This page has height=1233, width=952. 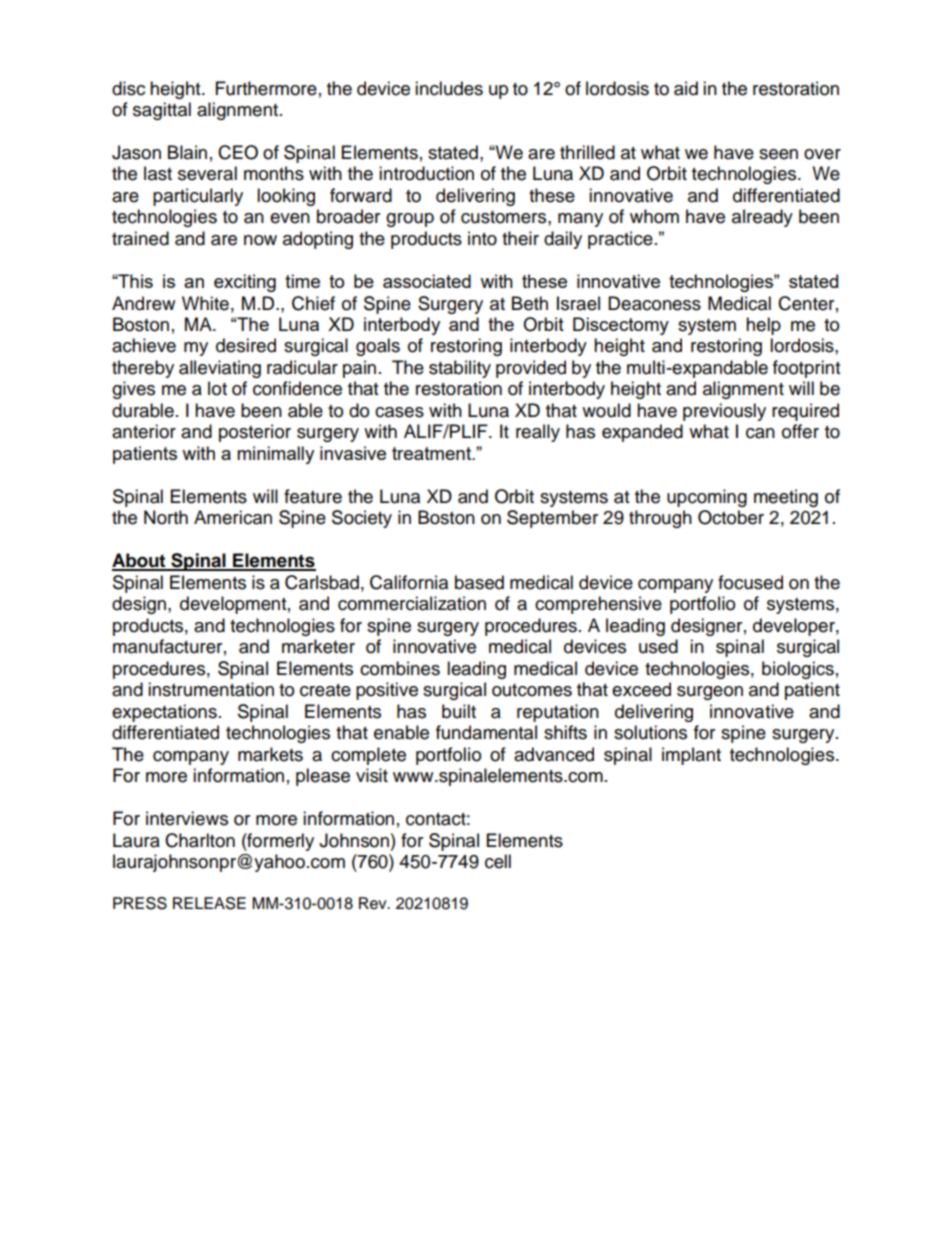 I want to click on cell, so click(x=498, y=861).
